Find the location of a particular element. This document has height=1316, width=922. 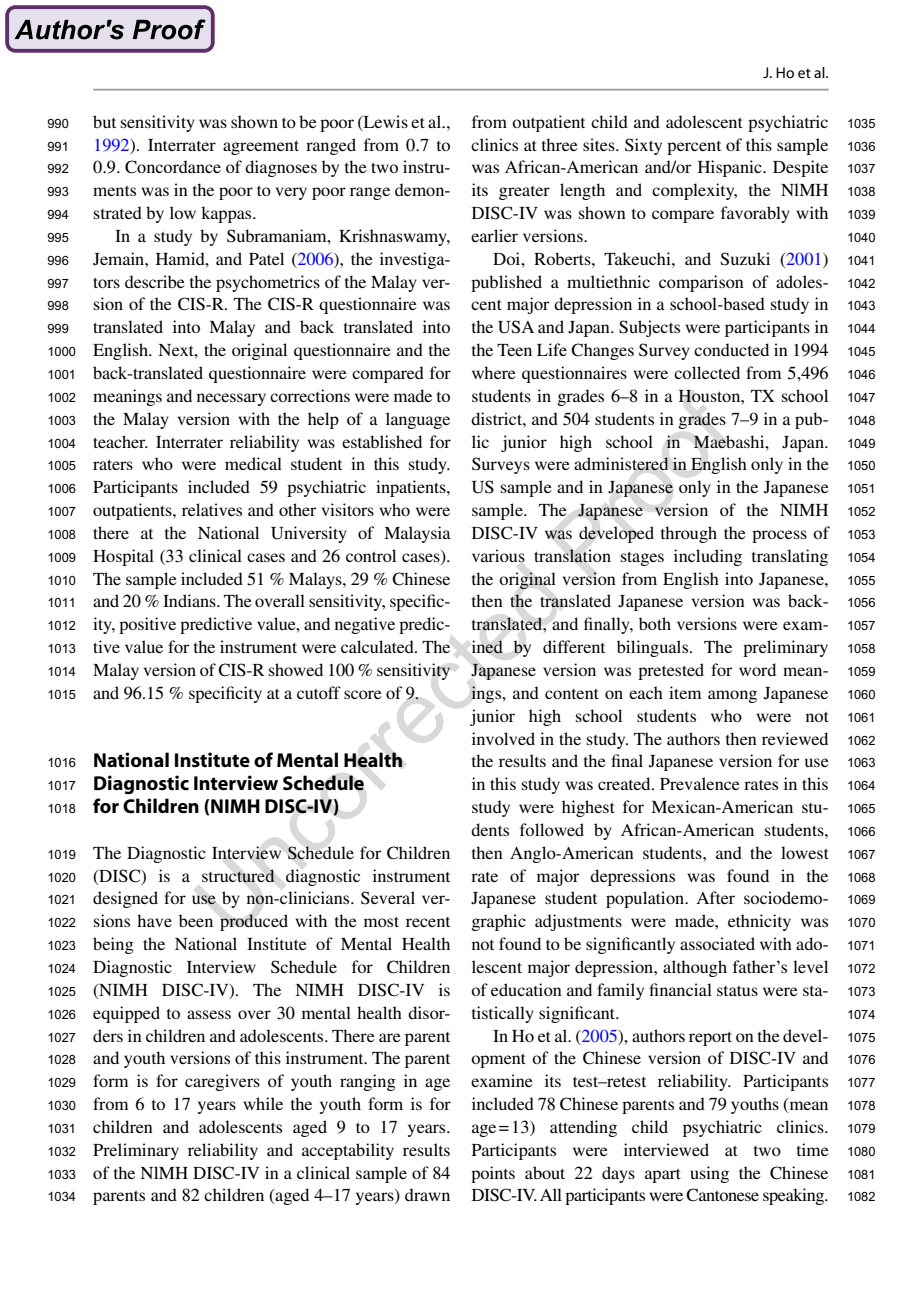

Hispanic is located at coordinates (731, 168).
